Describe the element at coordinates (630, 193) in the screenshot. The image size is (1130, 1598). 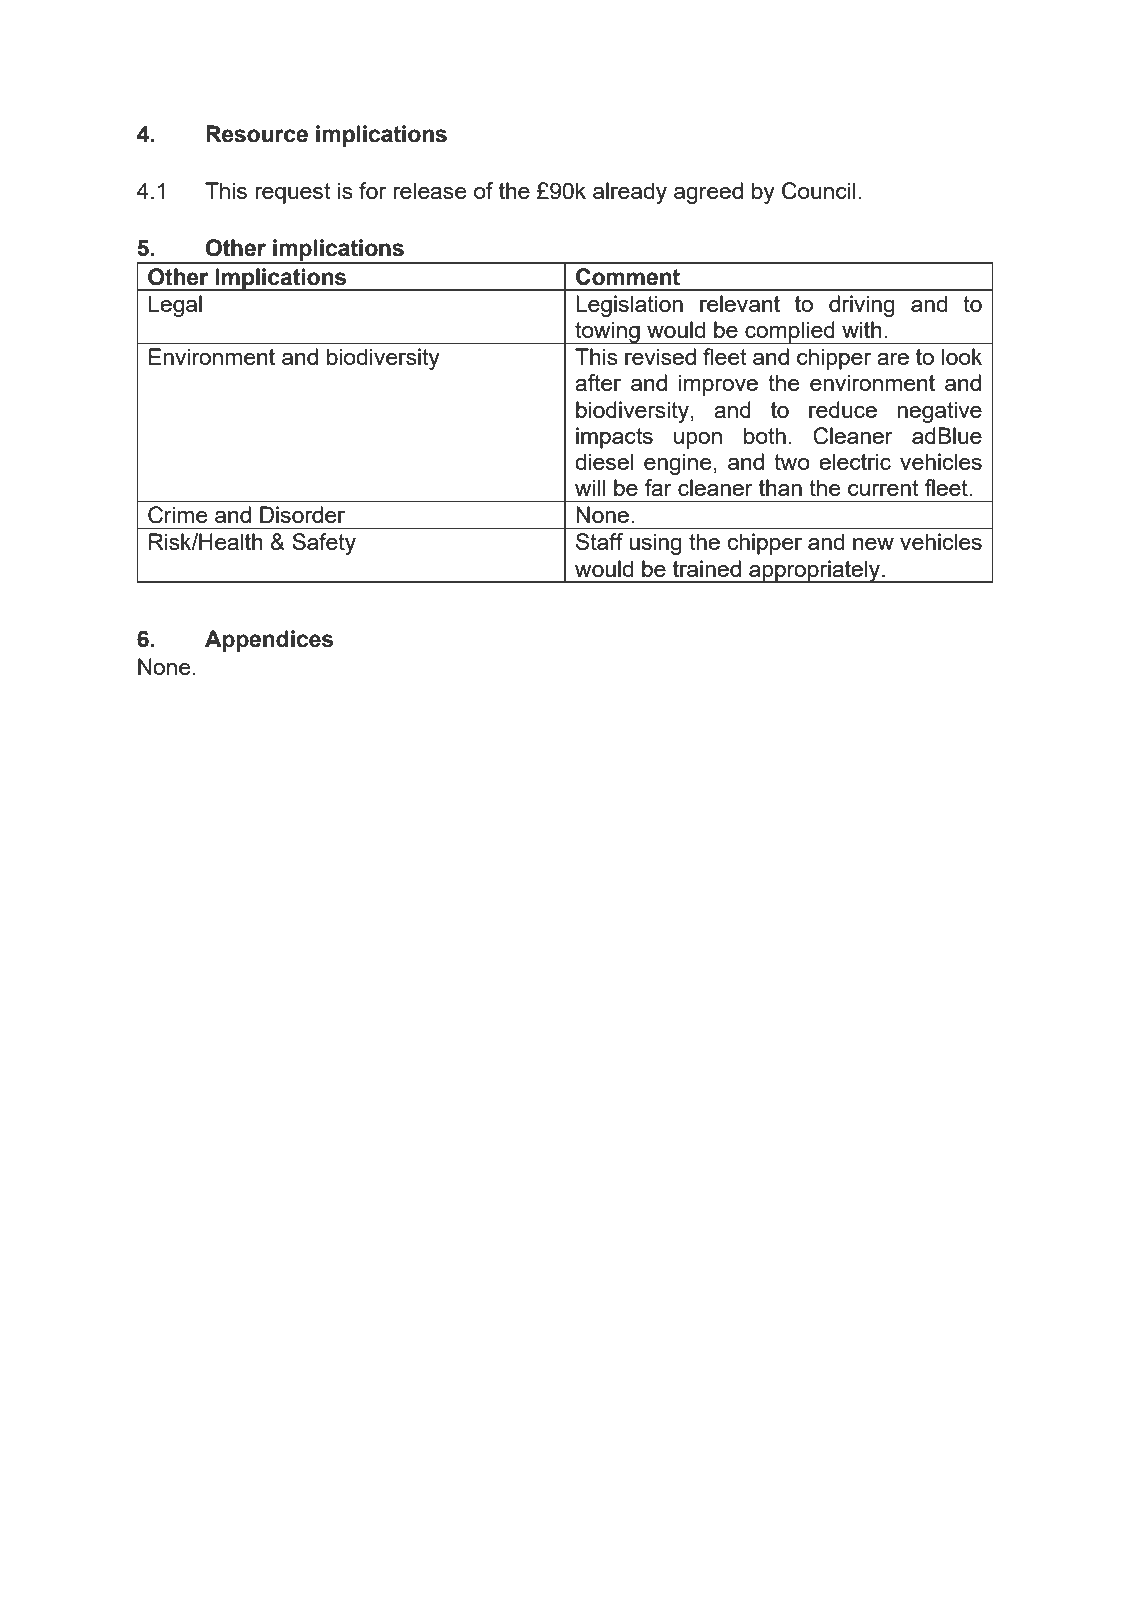
I see `already` at that location.
